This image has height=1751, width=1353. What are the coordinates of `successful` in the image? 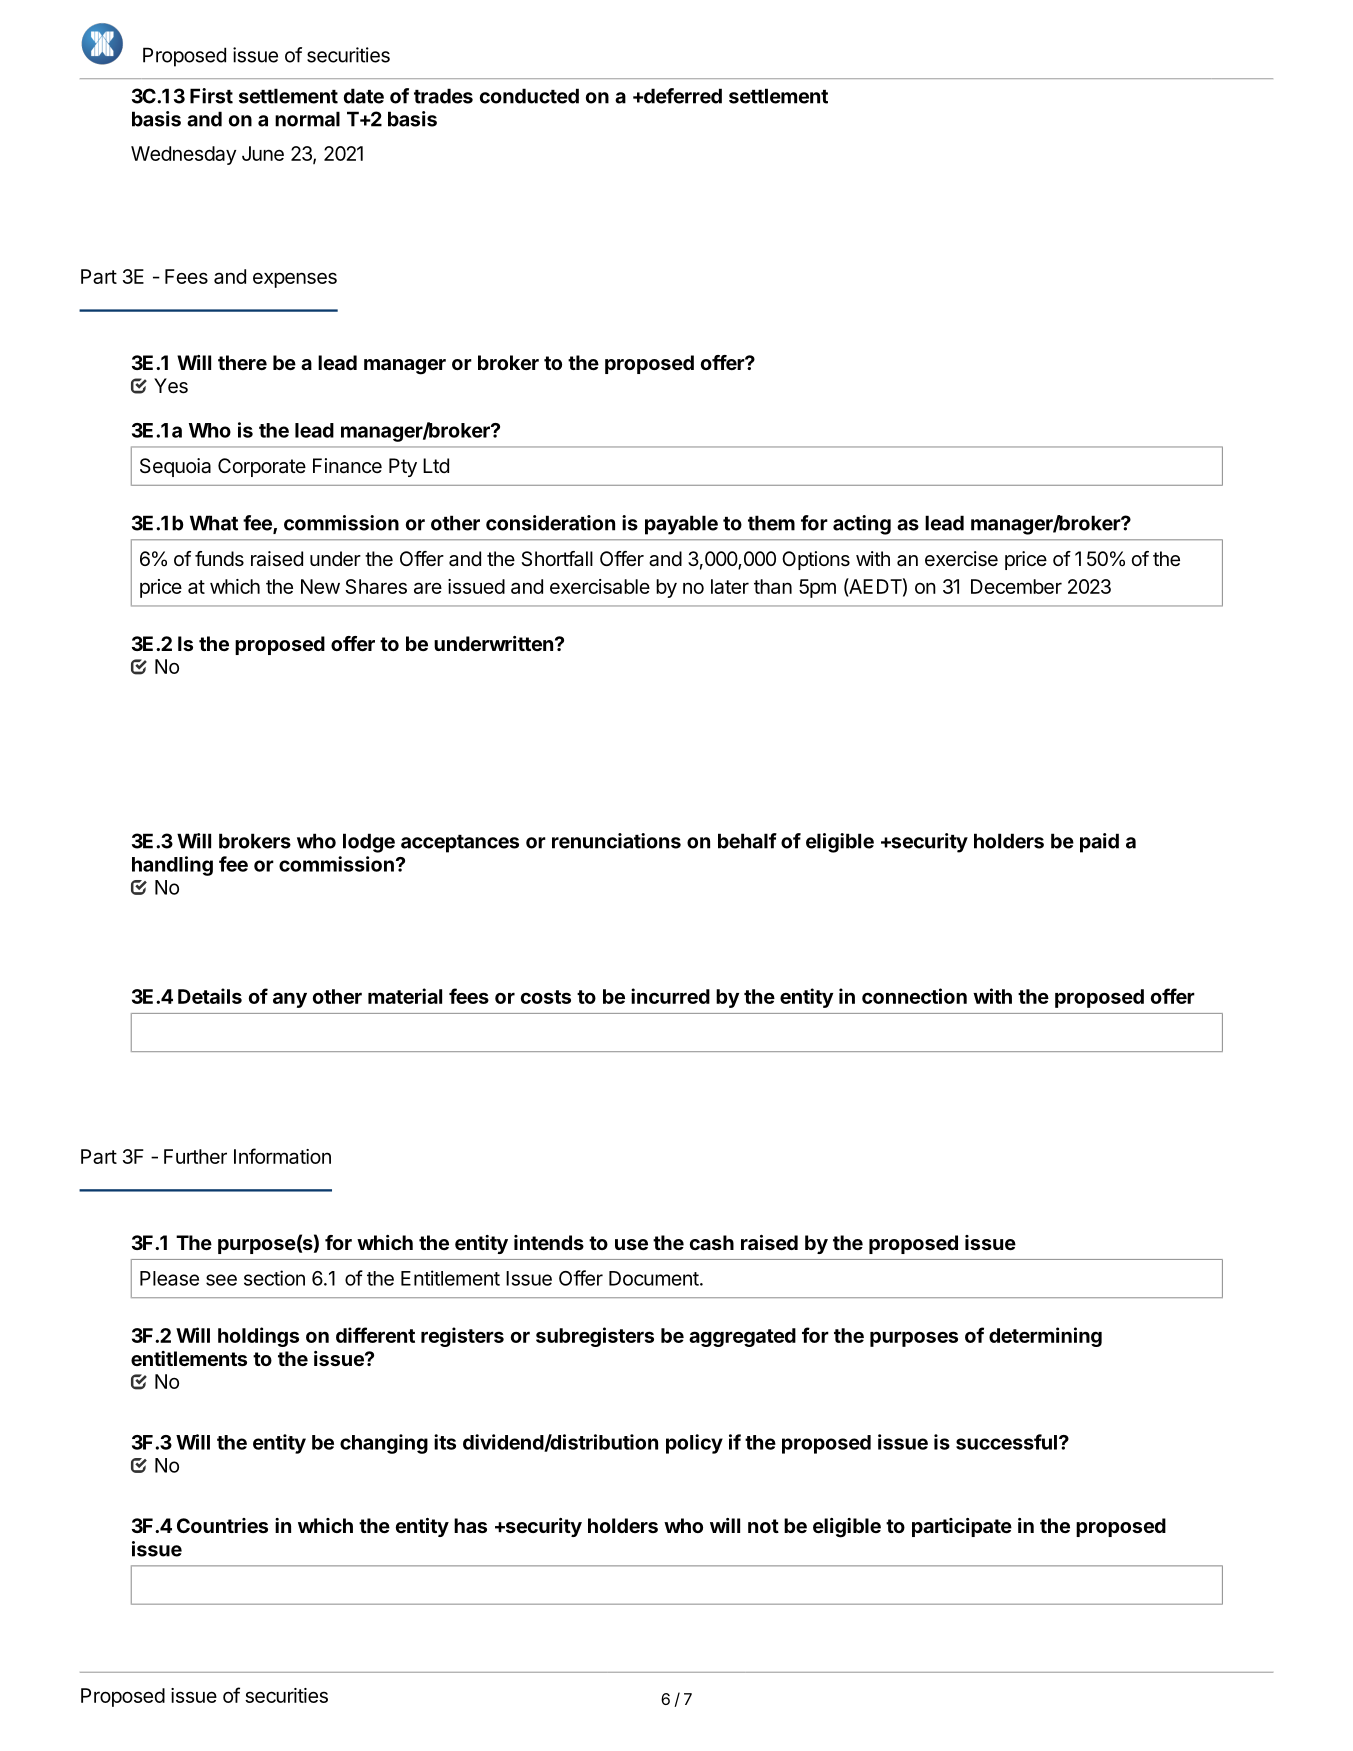 It's located at (1006, 1442).
